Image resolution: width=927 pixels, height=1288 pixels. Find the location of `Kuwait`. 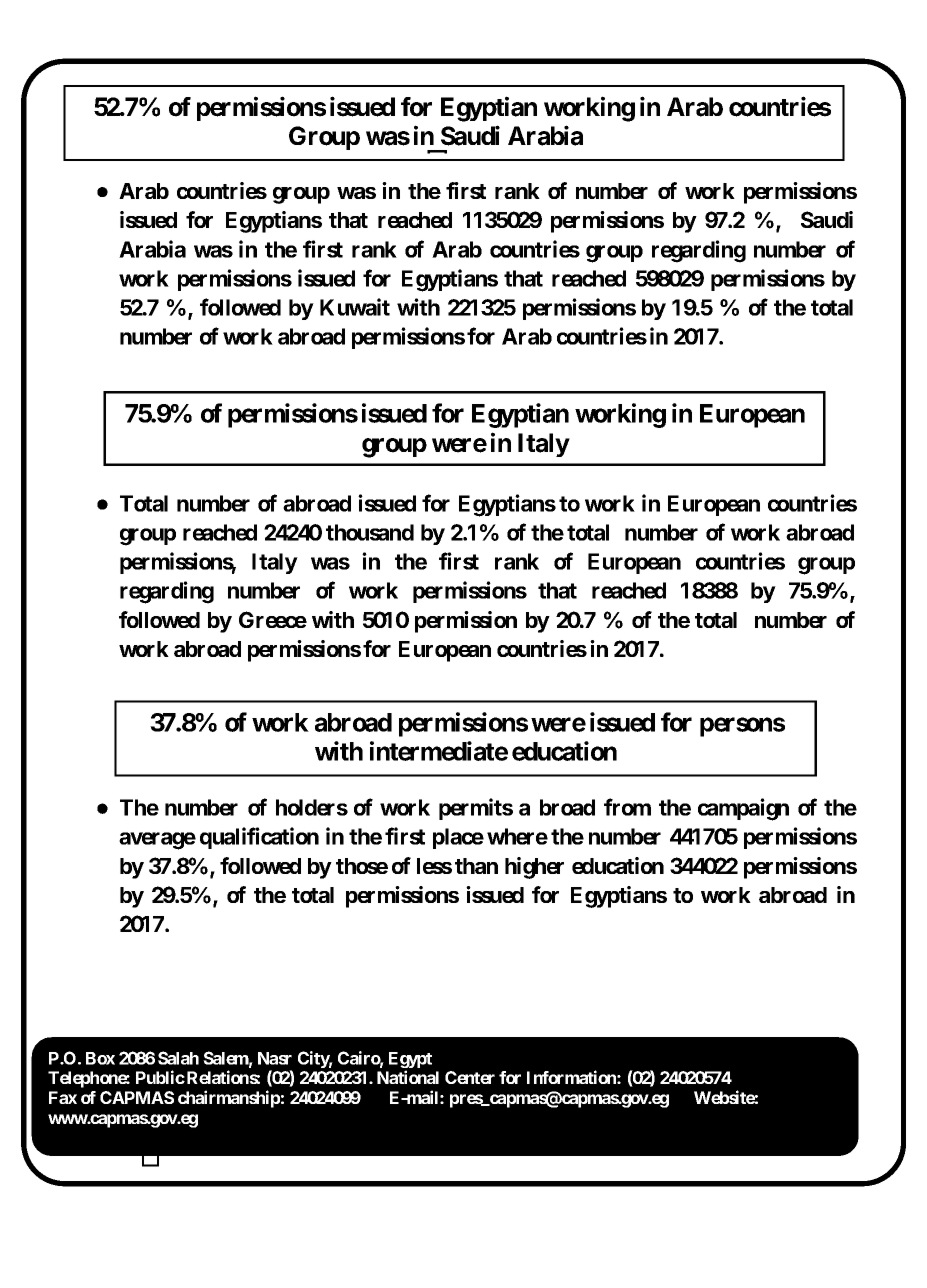

Kuwait is located at coordinates (355, 307).
